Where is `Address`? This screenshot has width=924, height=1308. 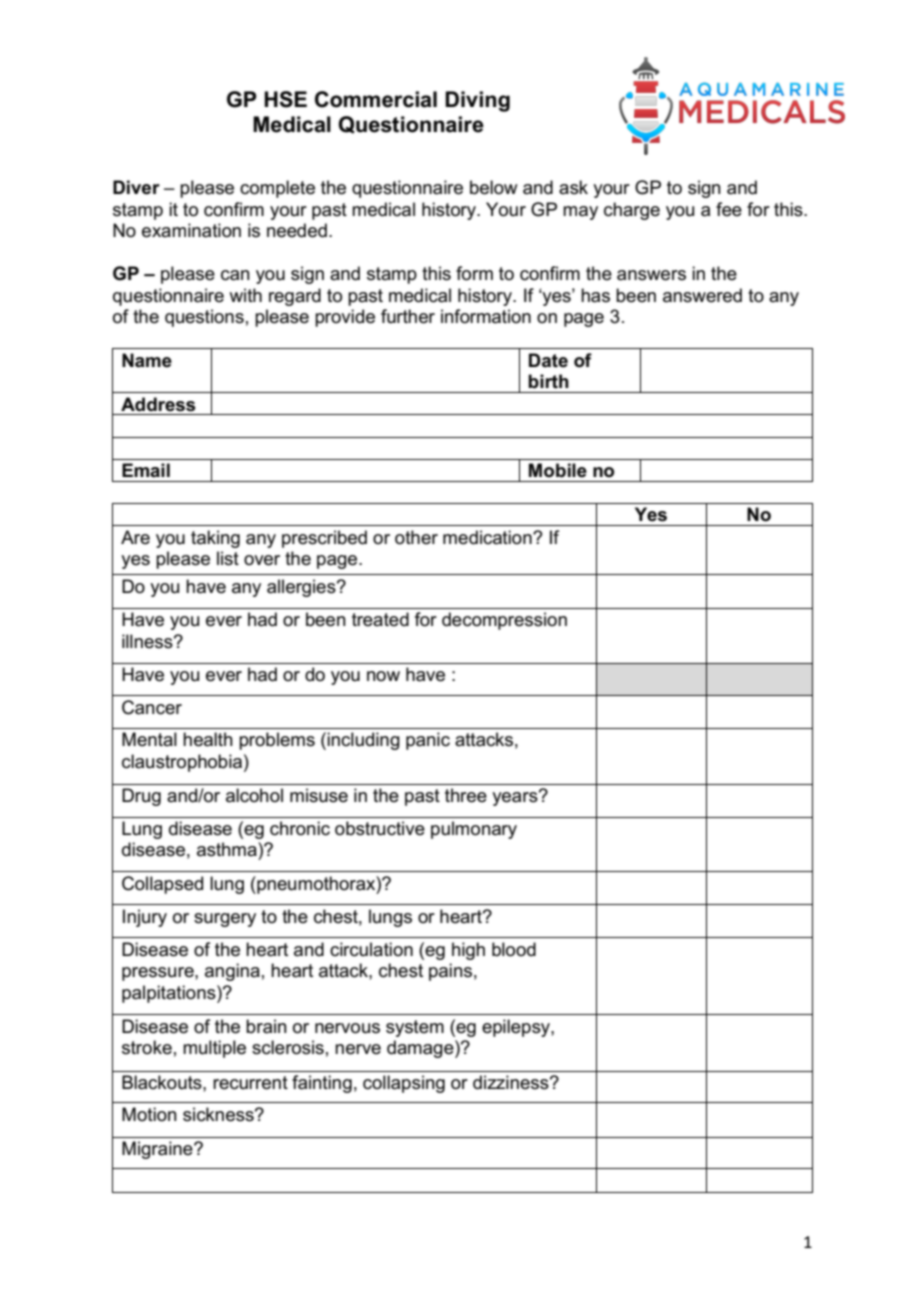
Address is located at coordinates (158, 404).
